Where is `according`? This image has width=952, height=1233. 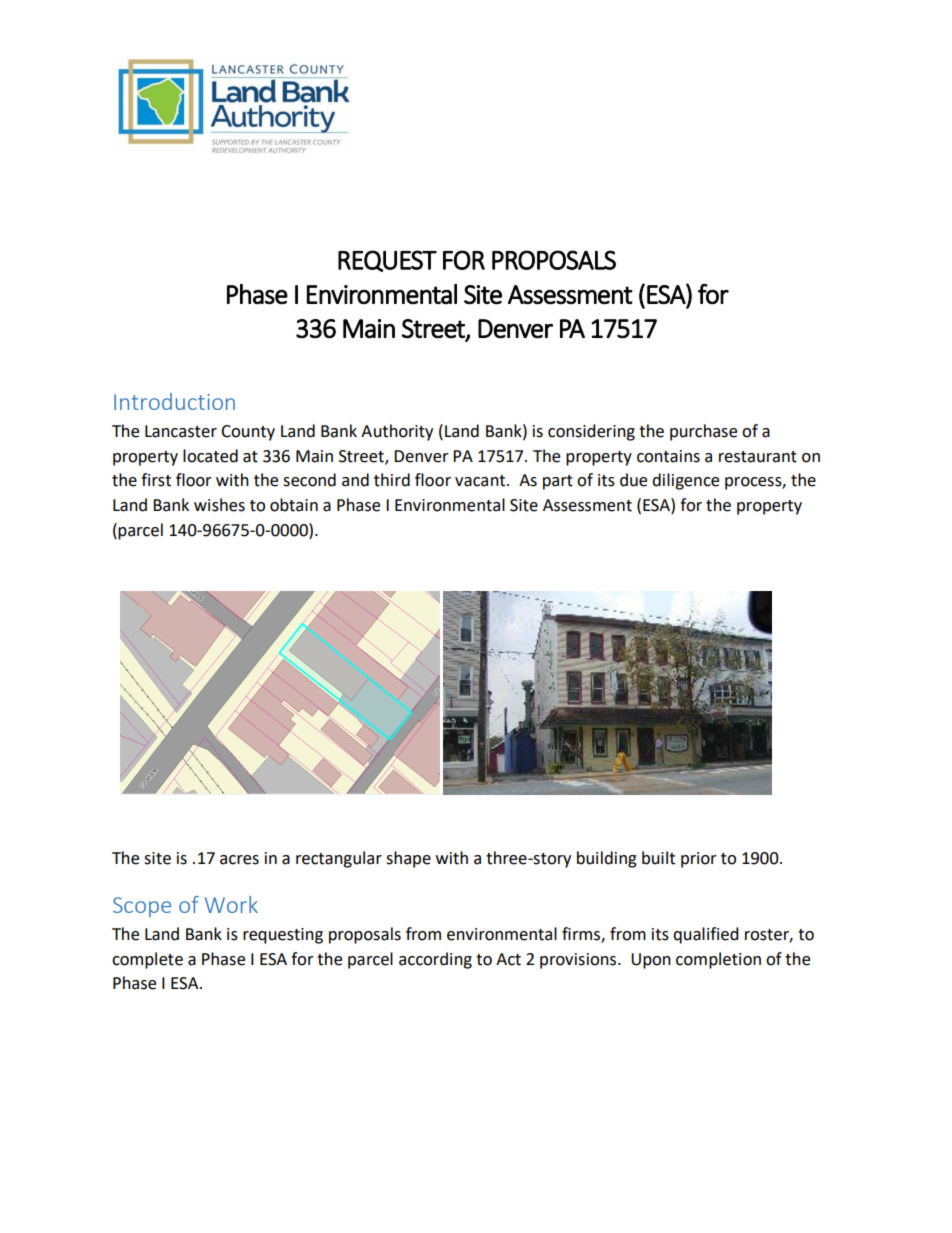
according is located at coordinates (435, 960).
